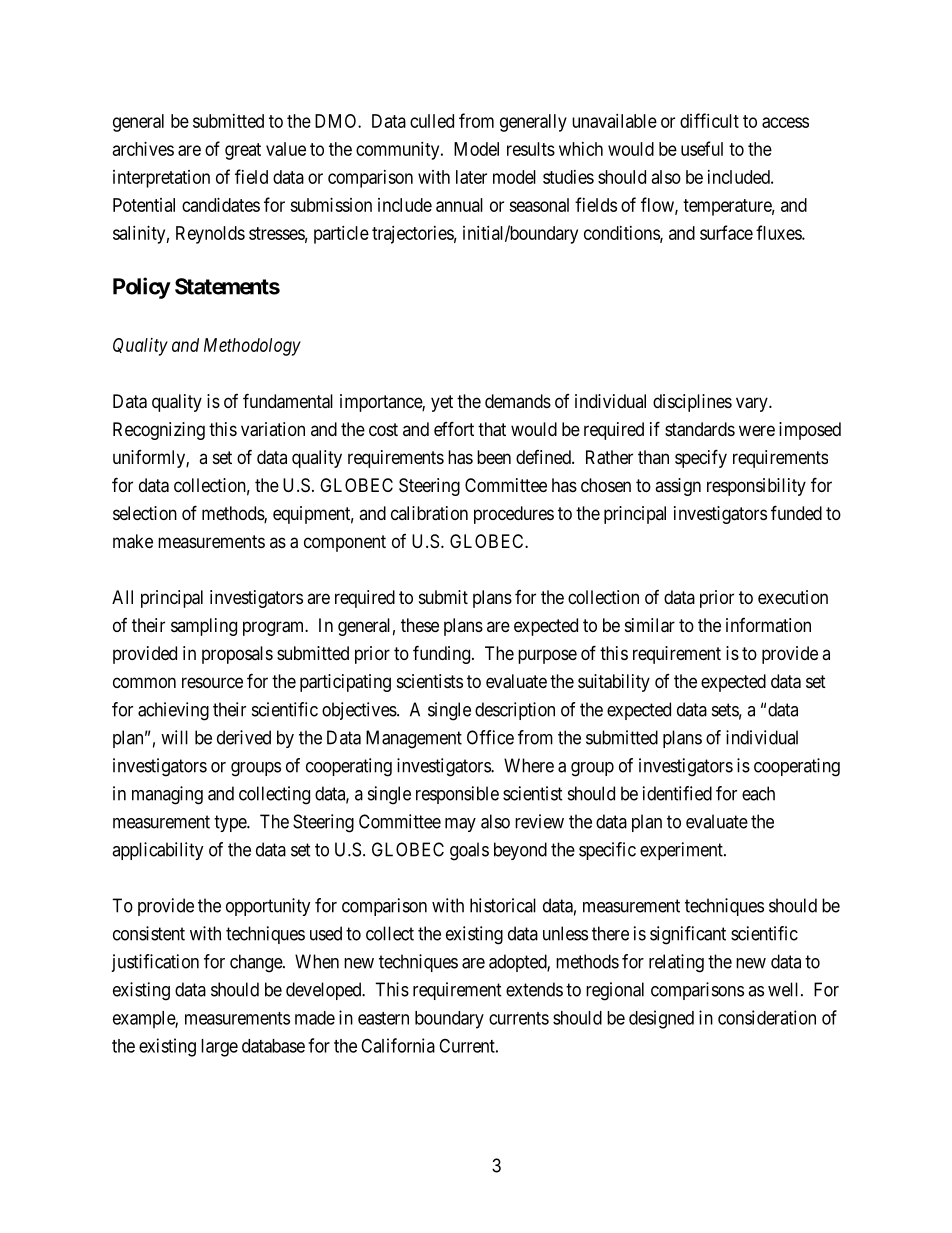  Describe the element at coordinates (454, 428) in the document. I see `effort` at that location.
